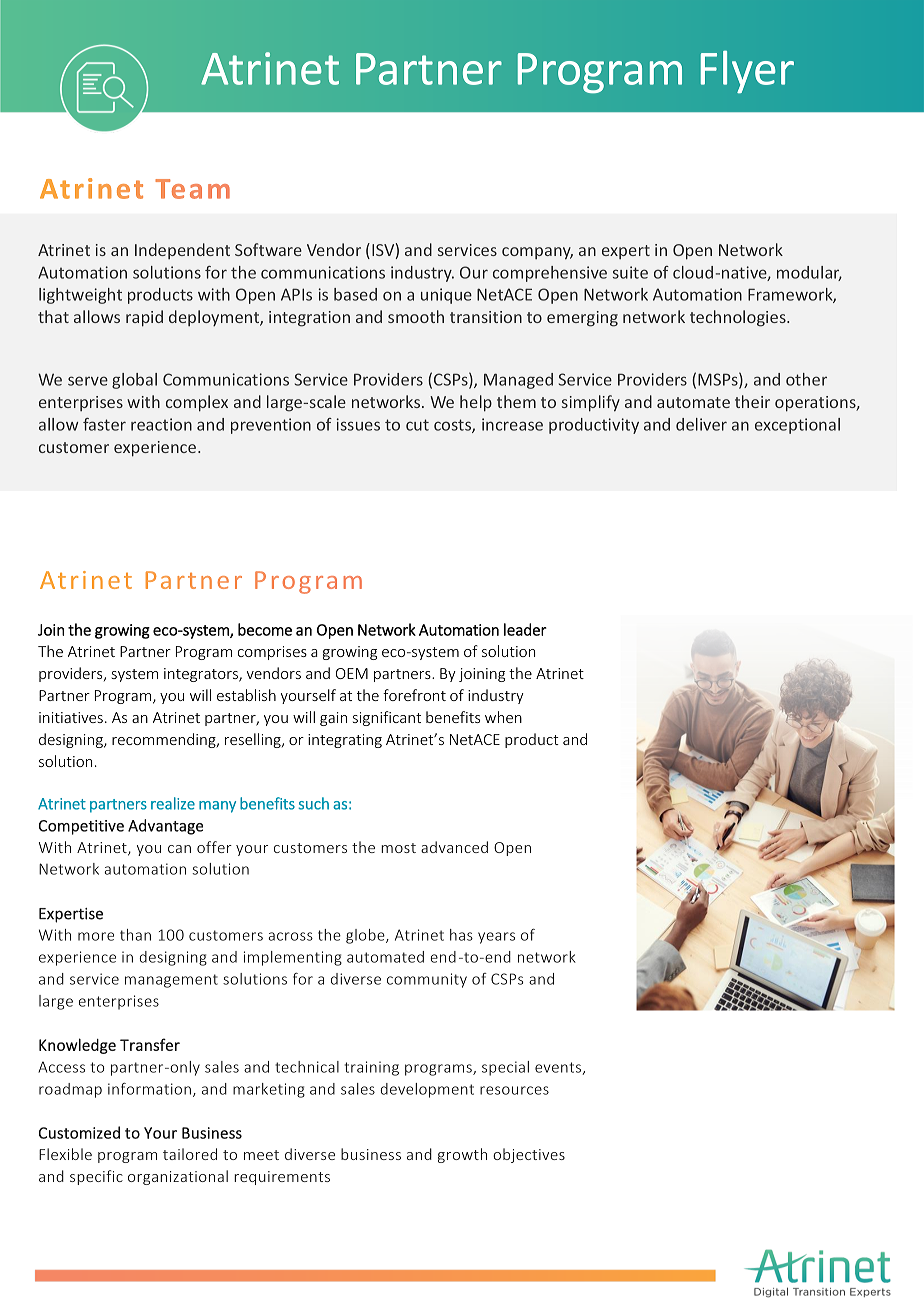  Describe the element at coordinates (190, 1154) in the document. I see `tailored` at that location.
